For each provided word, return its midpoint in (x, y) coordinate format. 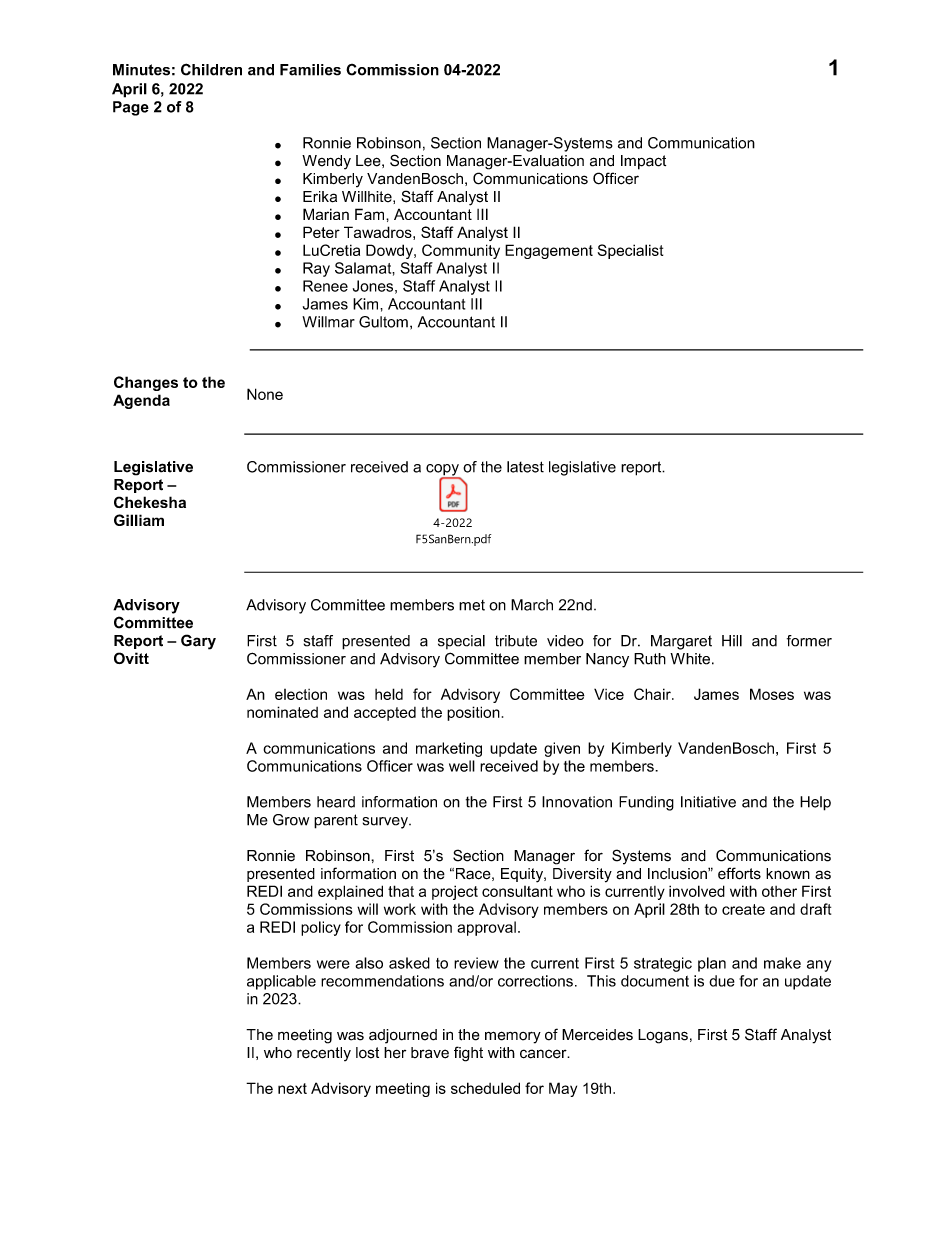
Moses (772, 694)
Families (310, 70)
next (292, 1088)
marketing (449, 749)
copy (443, 471)
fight (468, 1054)
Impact (643, 162)
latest (525, 467)
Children (211, 69)
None (265, 394)
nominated (282, 712)
